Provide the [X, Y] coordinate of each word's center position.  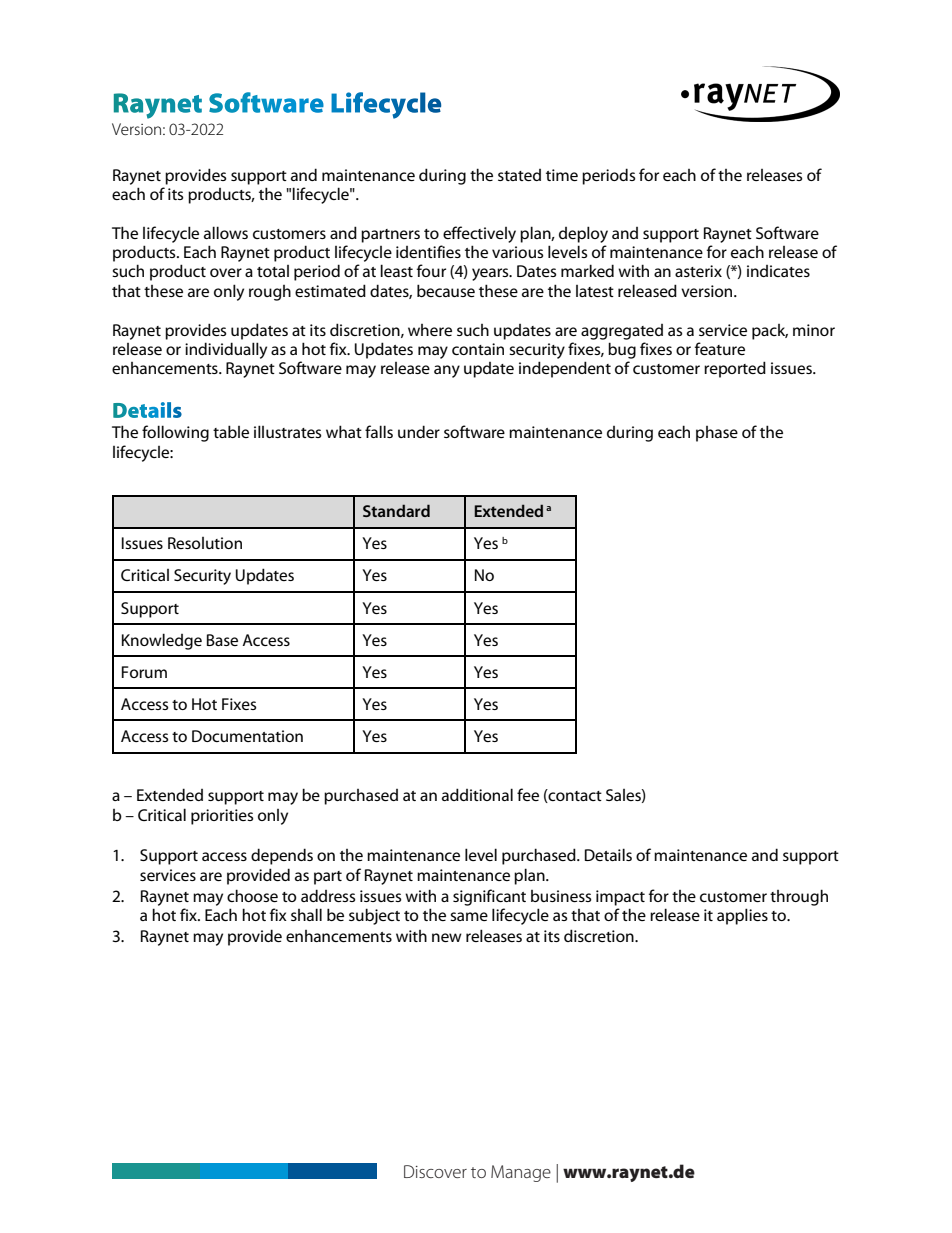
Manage [521, 1173]
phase [717, 434]
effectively [479, 234]
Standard [396, 510]
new [447, 937]
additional [477, 794]
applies [742, 916]
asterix [698, 271]
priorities [222, 817]
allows [226, 232]
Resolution [205, 543]
